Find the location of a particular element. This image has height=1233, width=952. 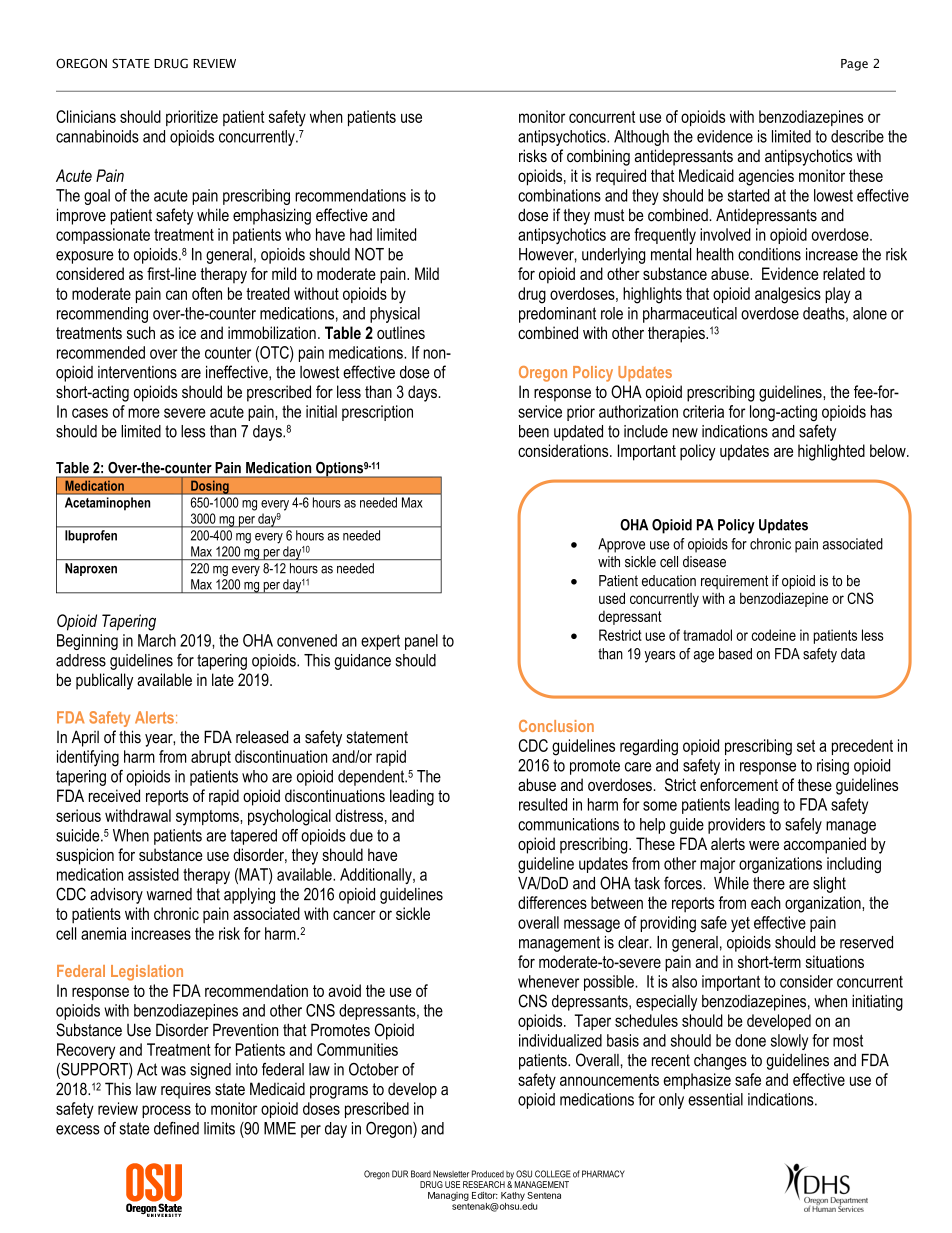

defined is located at coordinates (176, 1128).
